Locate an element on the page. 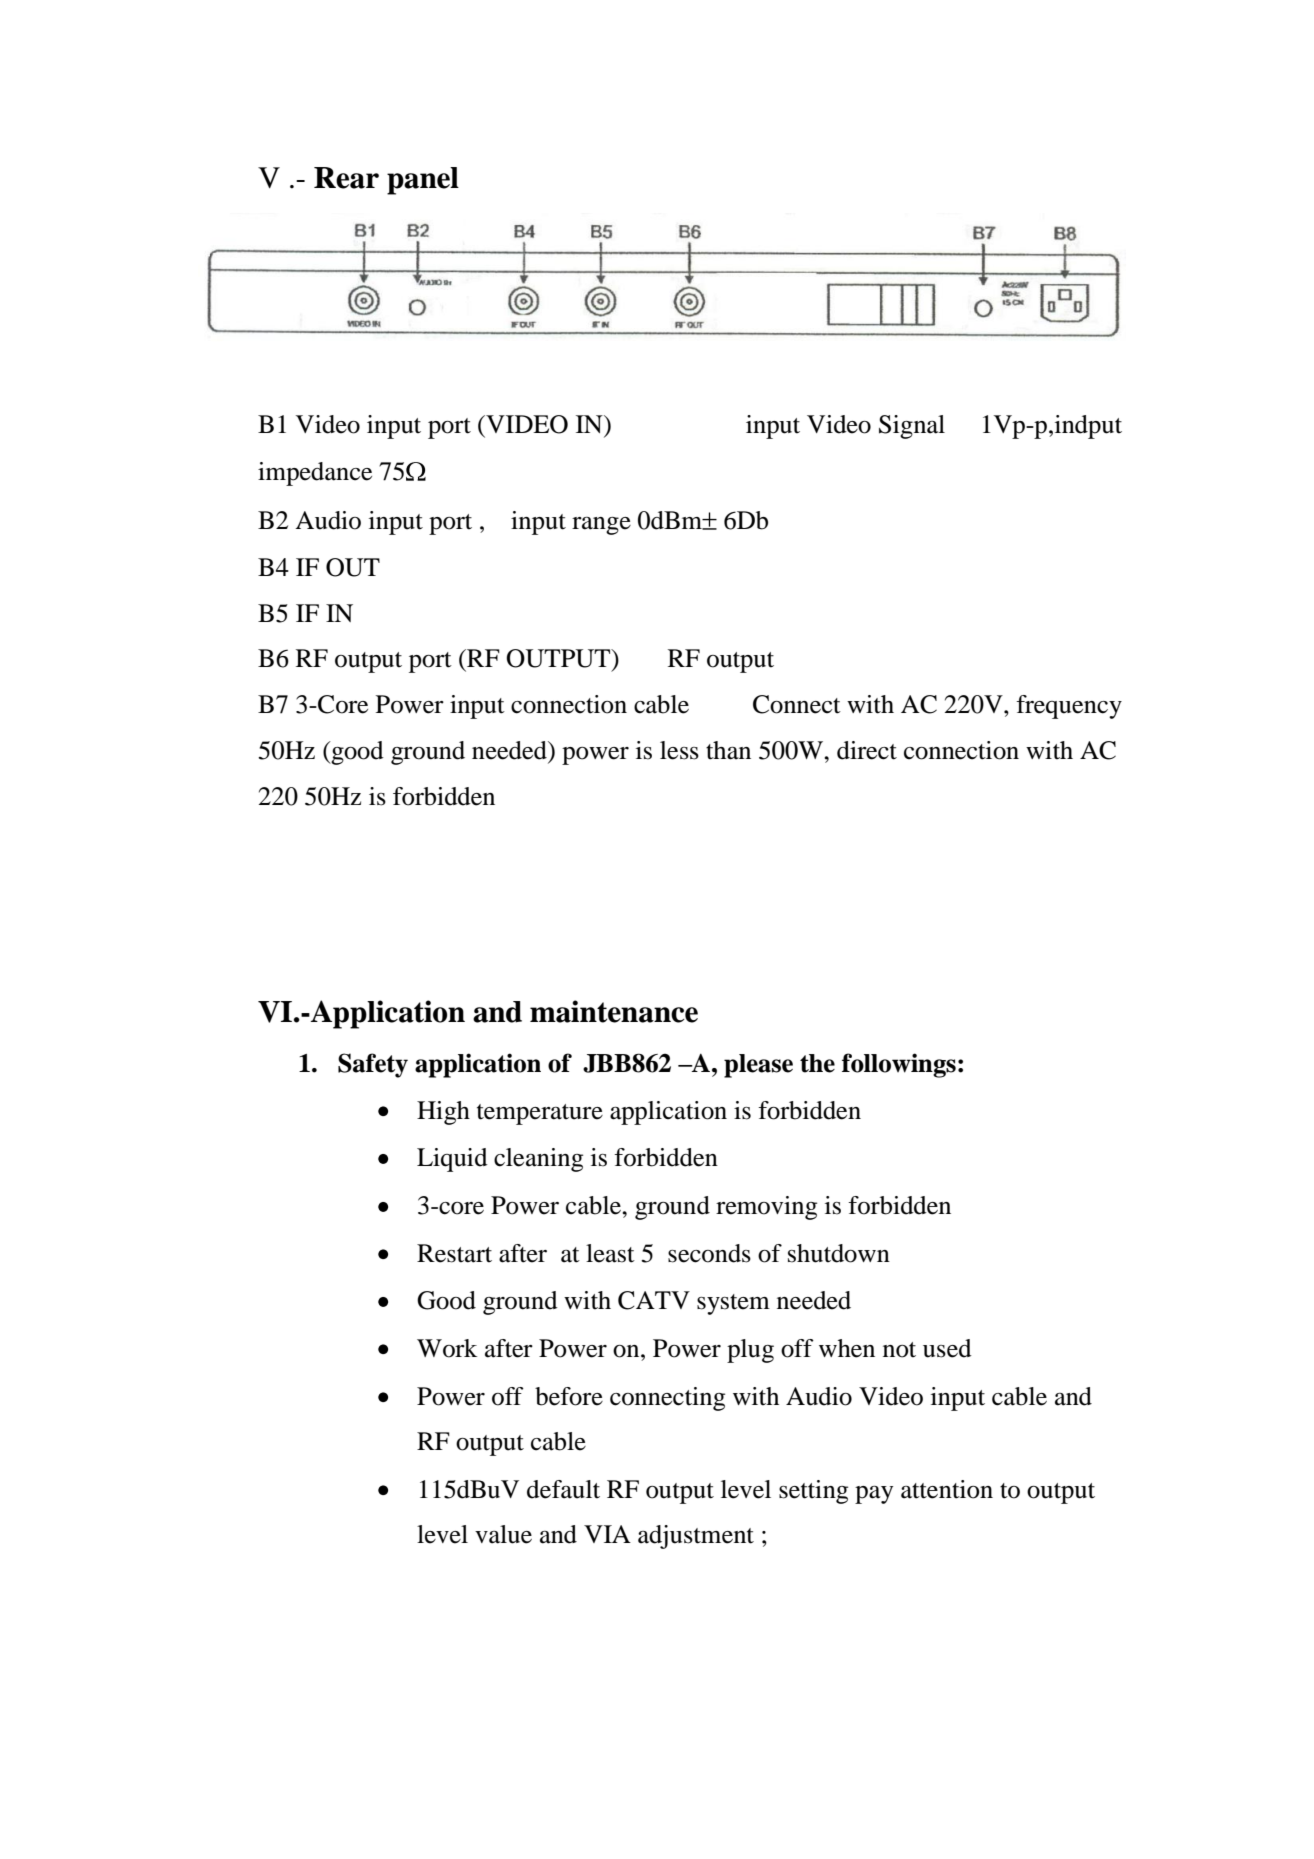 The height and width of the page is (1859, 1314). adjustment is located at coordinates (696, 1537).
